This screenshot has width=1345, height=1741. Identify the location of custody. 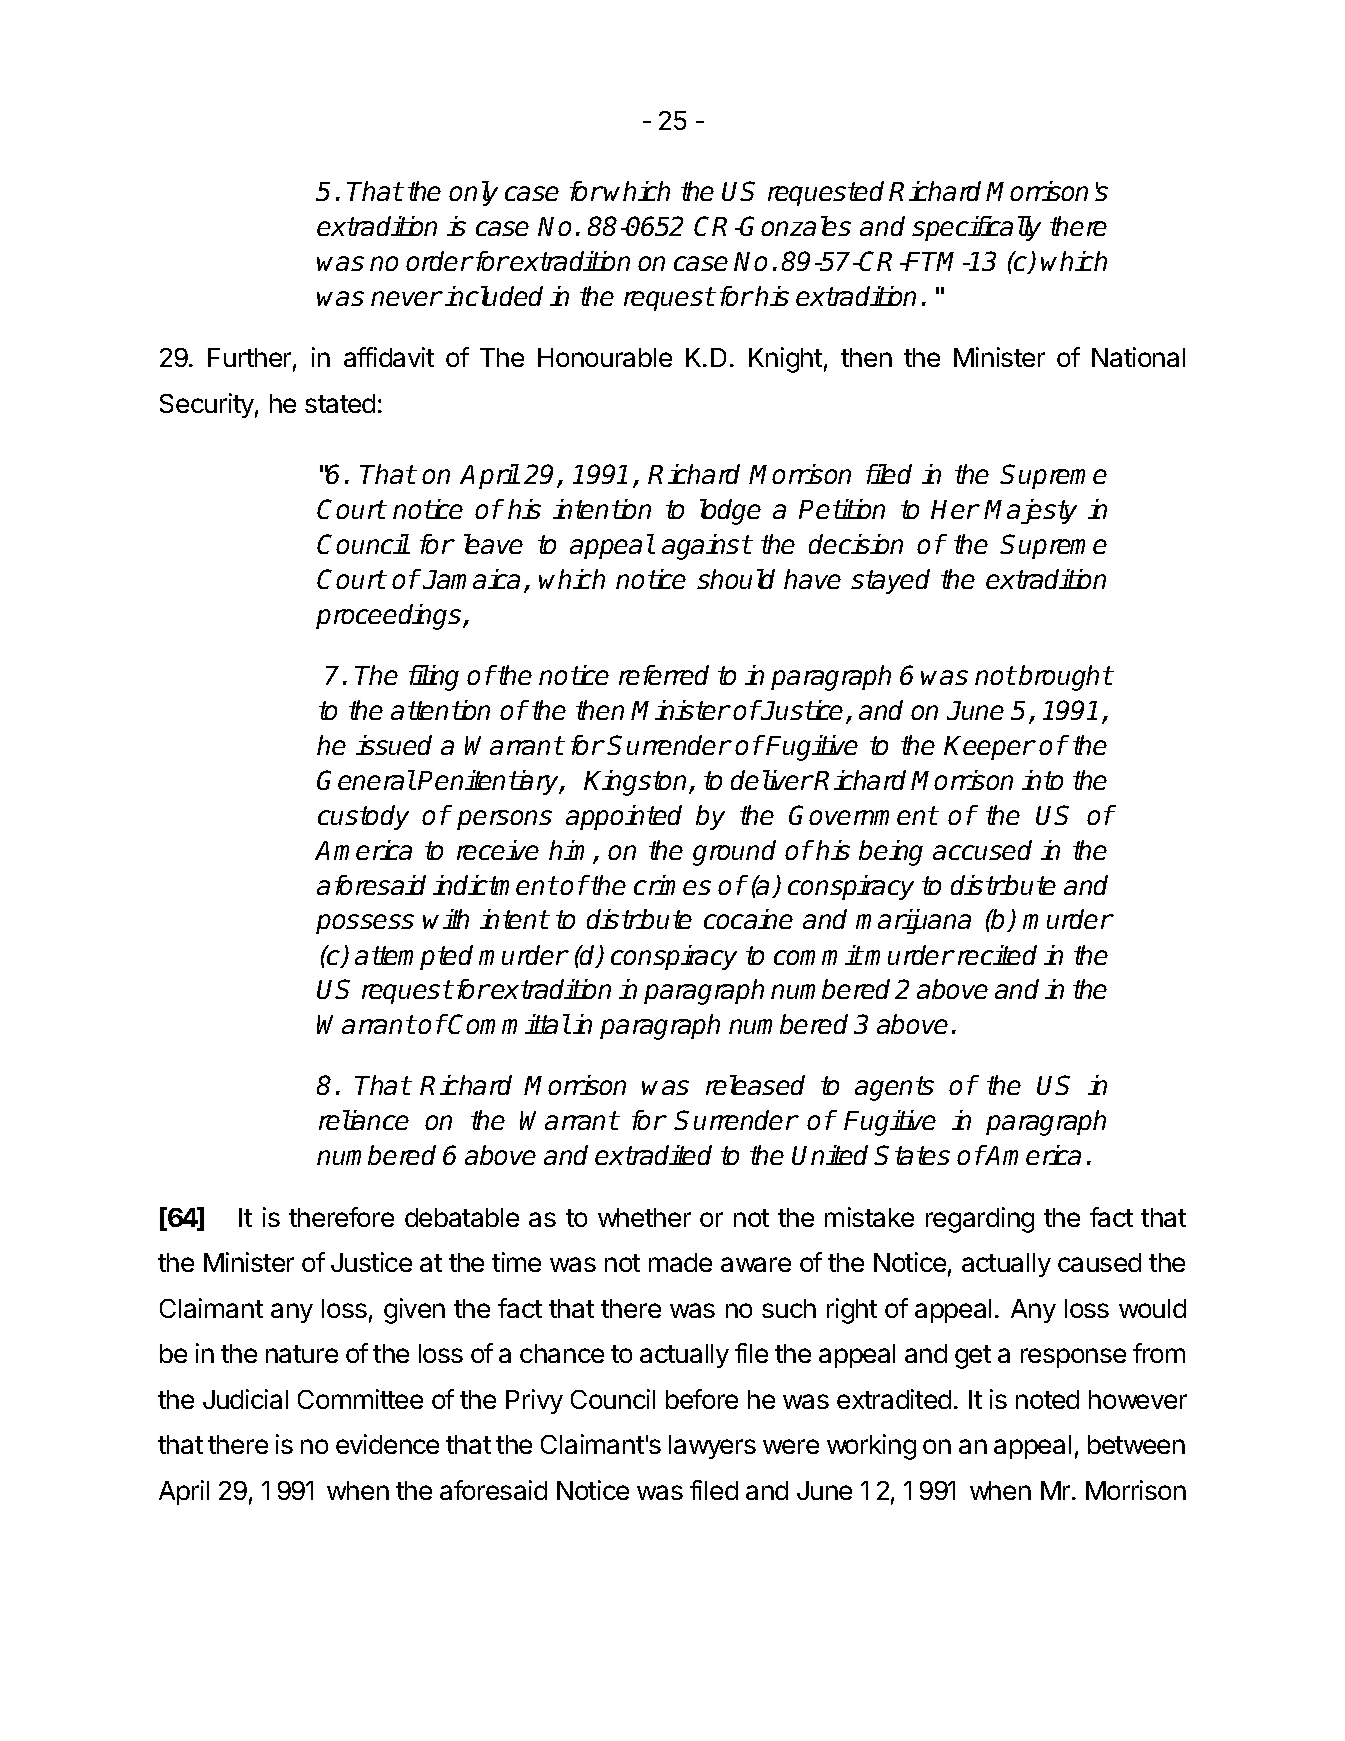
(363, 817).
